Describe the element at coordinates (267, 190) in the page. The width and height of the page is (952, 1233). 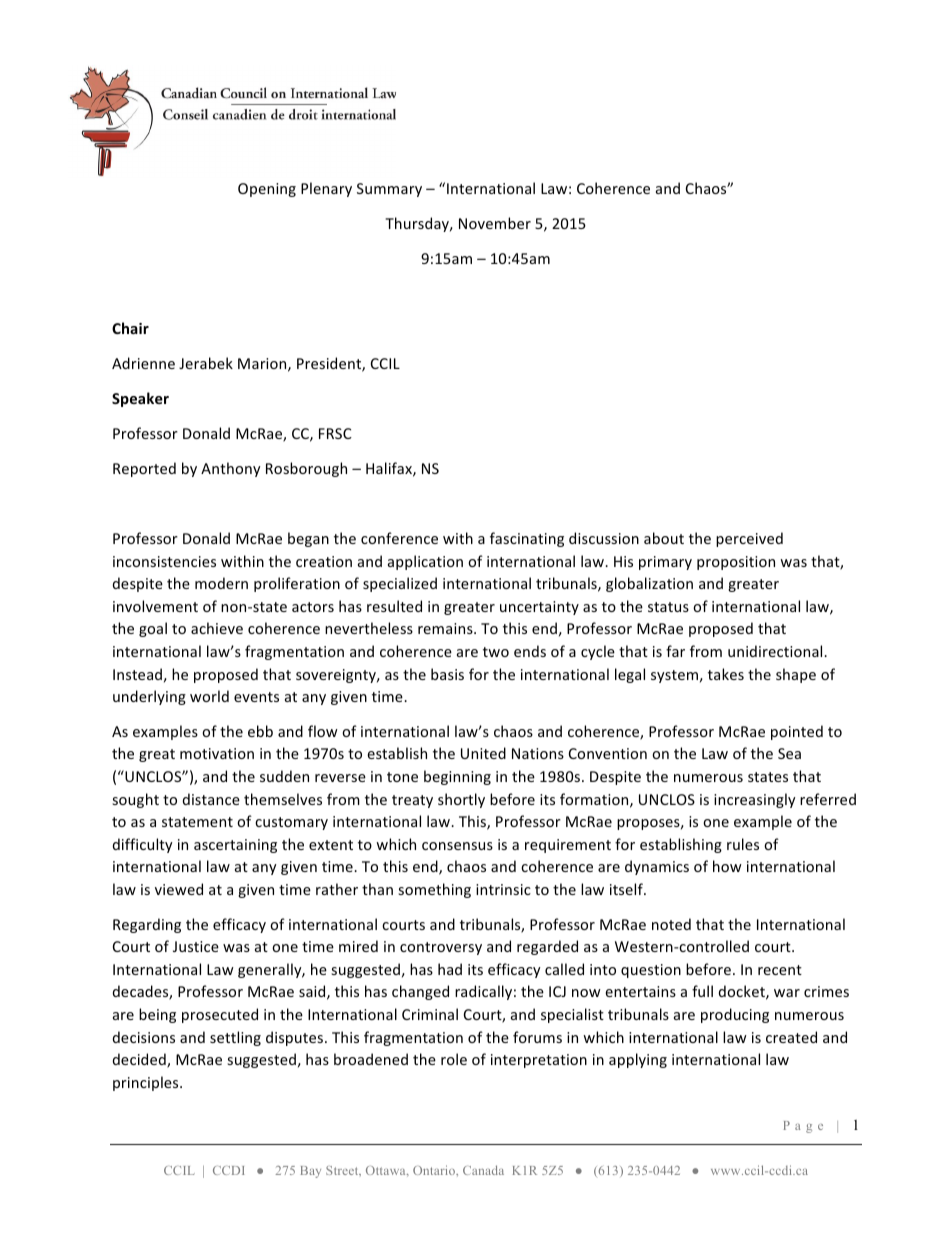
I see `Opening` at that location.
